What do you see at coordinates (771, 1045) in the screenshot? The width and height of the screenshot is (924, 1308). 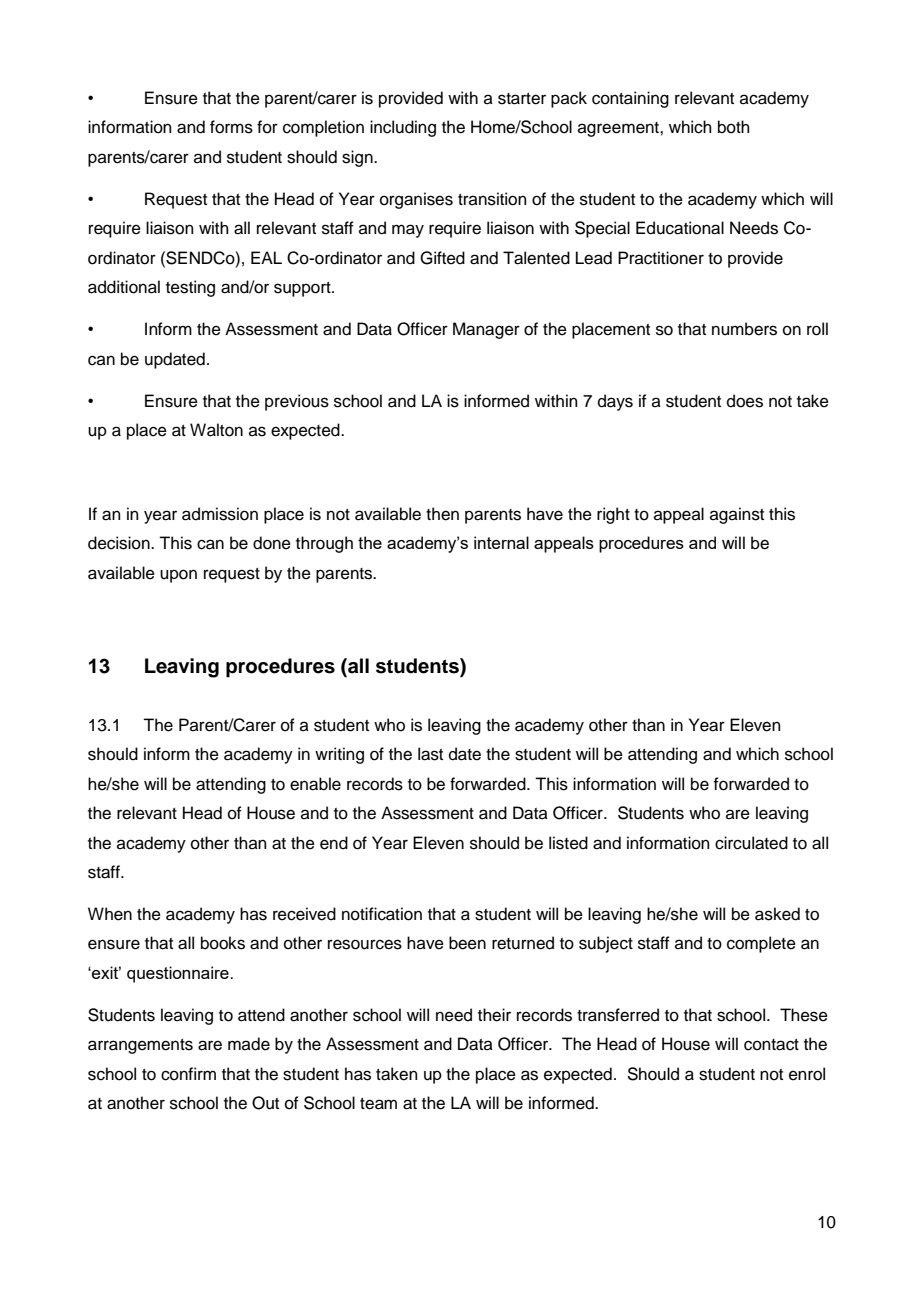 I see `contact` at bounding box center [771, 1045].
